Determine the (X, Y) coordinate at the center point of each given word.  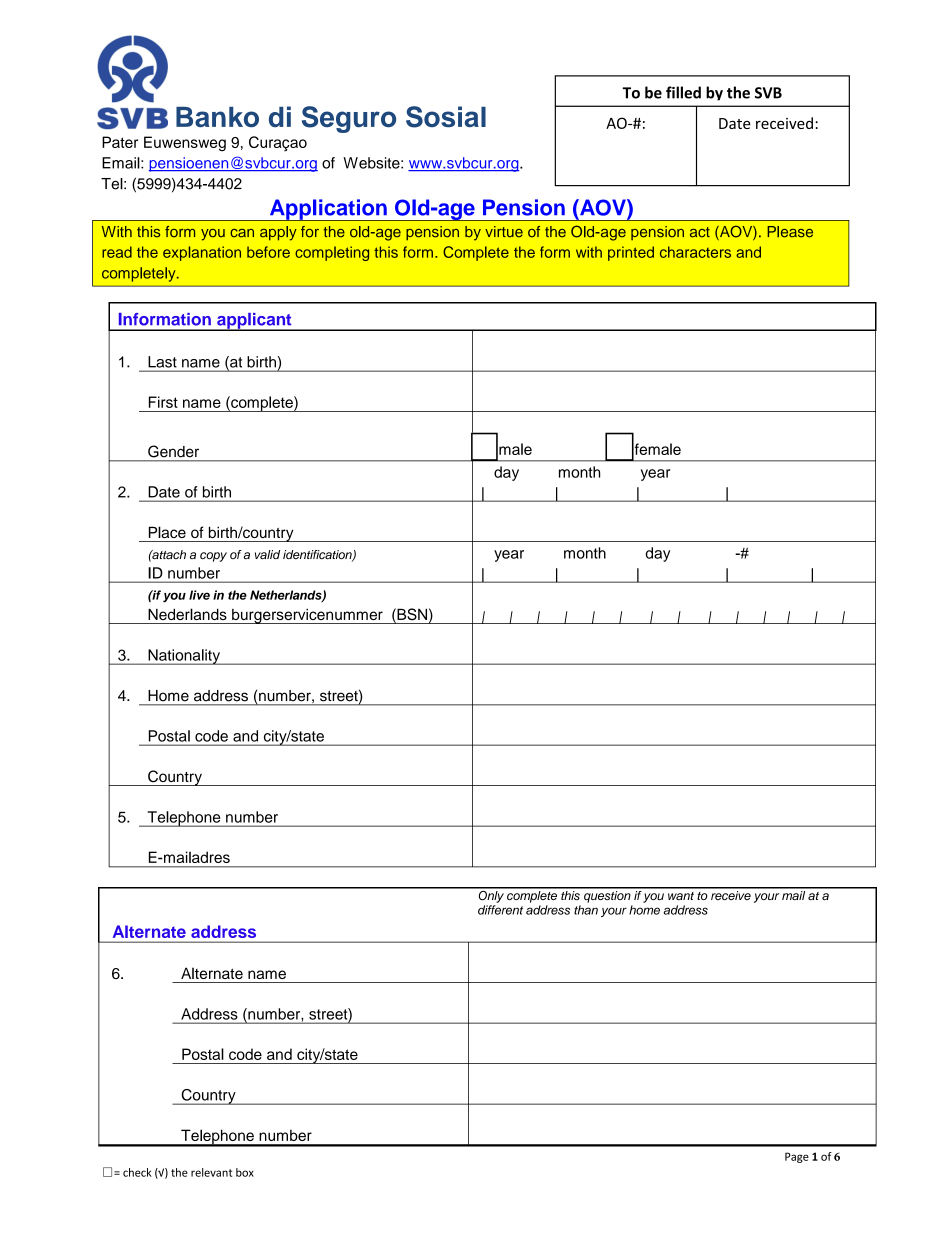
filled (683, 92)
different (500, 910)
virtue (504, 232)
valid (267, 555)
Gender (173, 451)
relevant (211, 1172)
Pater (120, 142)
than (586, 910)
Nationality (184, 657)
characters (695, 252)
